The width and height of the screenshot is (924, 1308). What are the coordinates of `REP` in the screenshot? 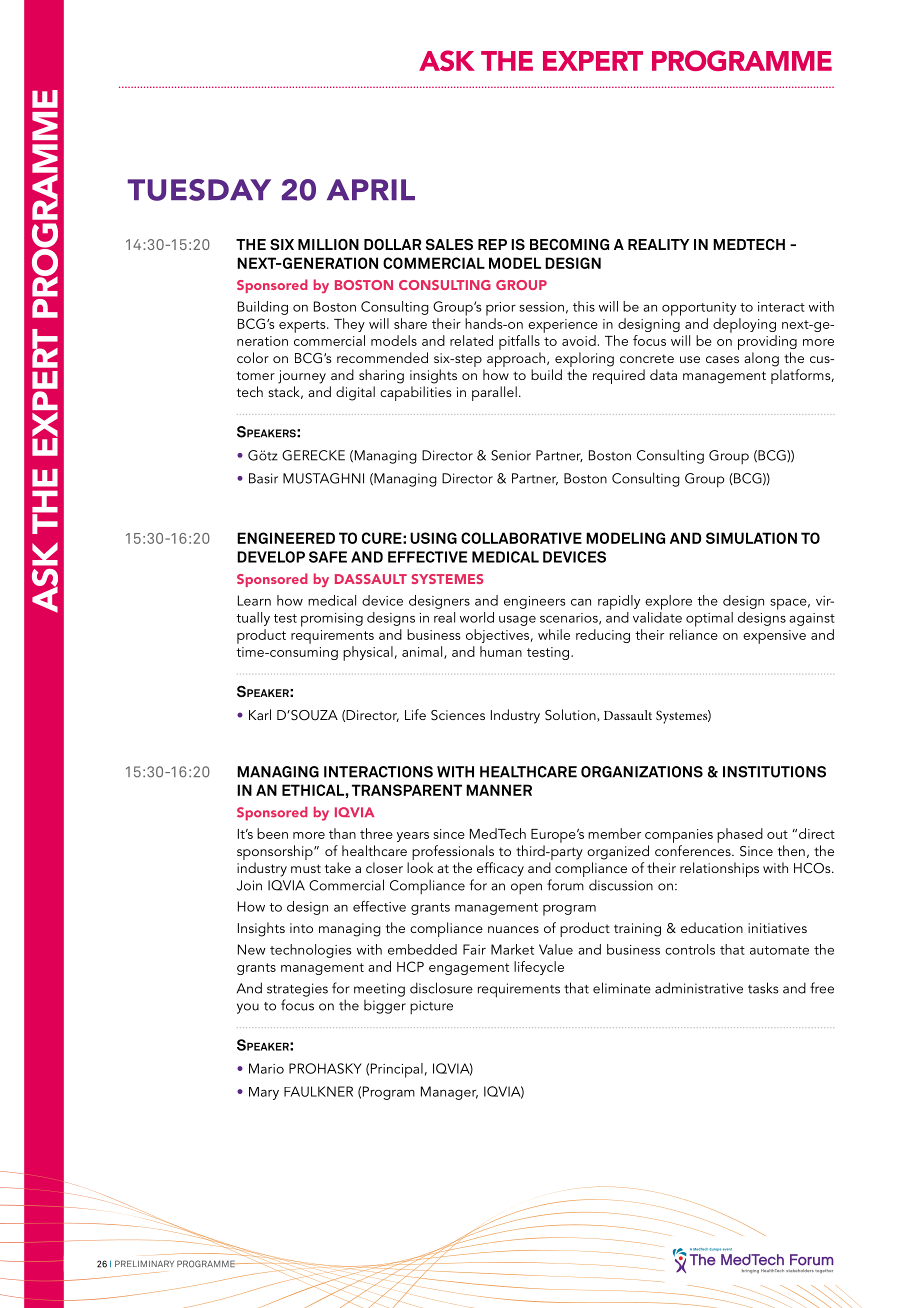 It's located at (492, 244).
